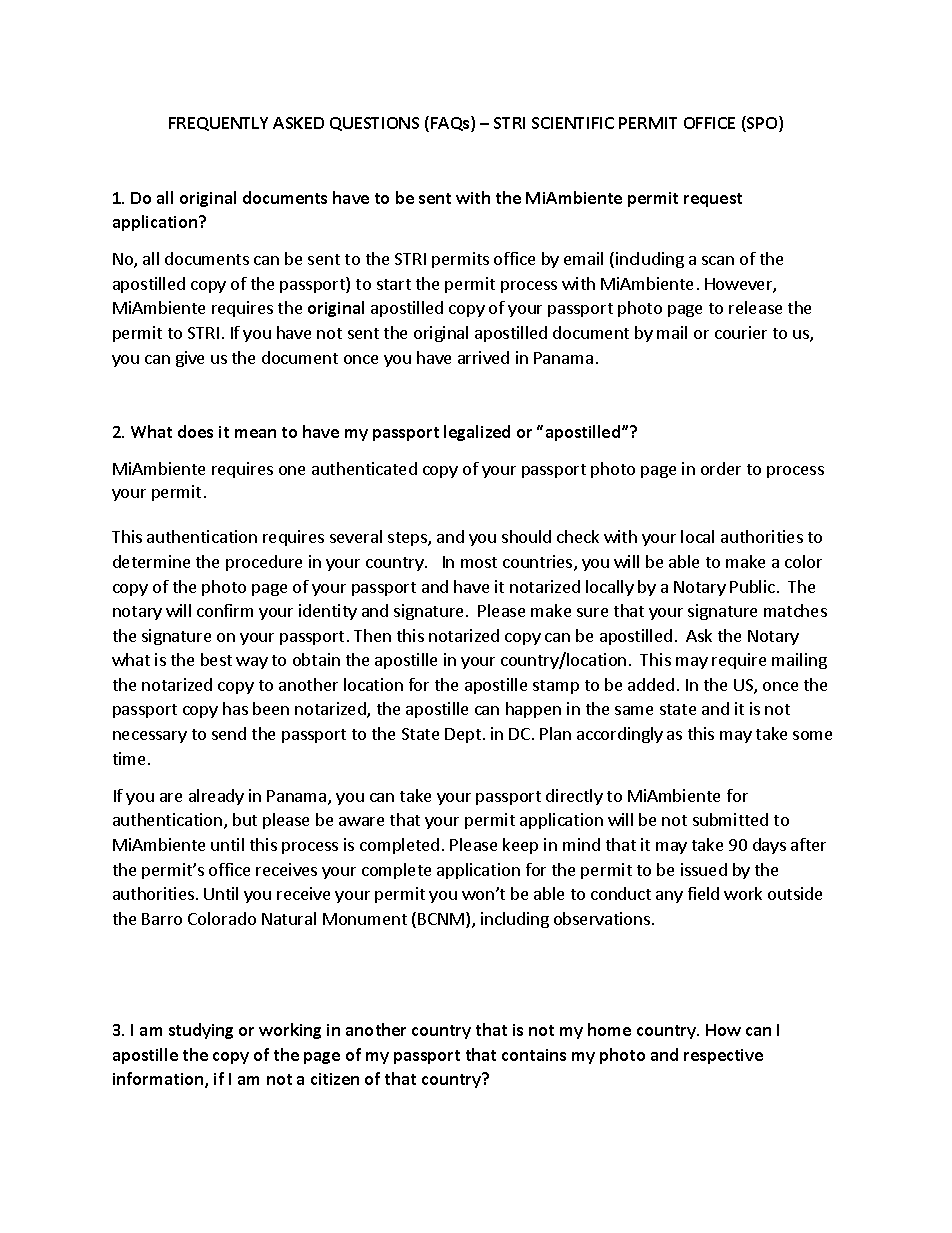  Describe the element at coordinates (201, 1031) in the screenshot. I see `studying` at that location.
